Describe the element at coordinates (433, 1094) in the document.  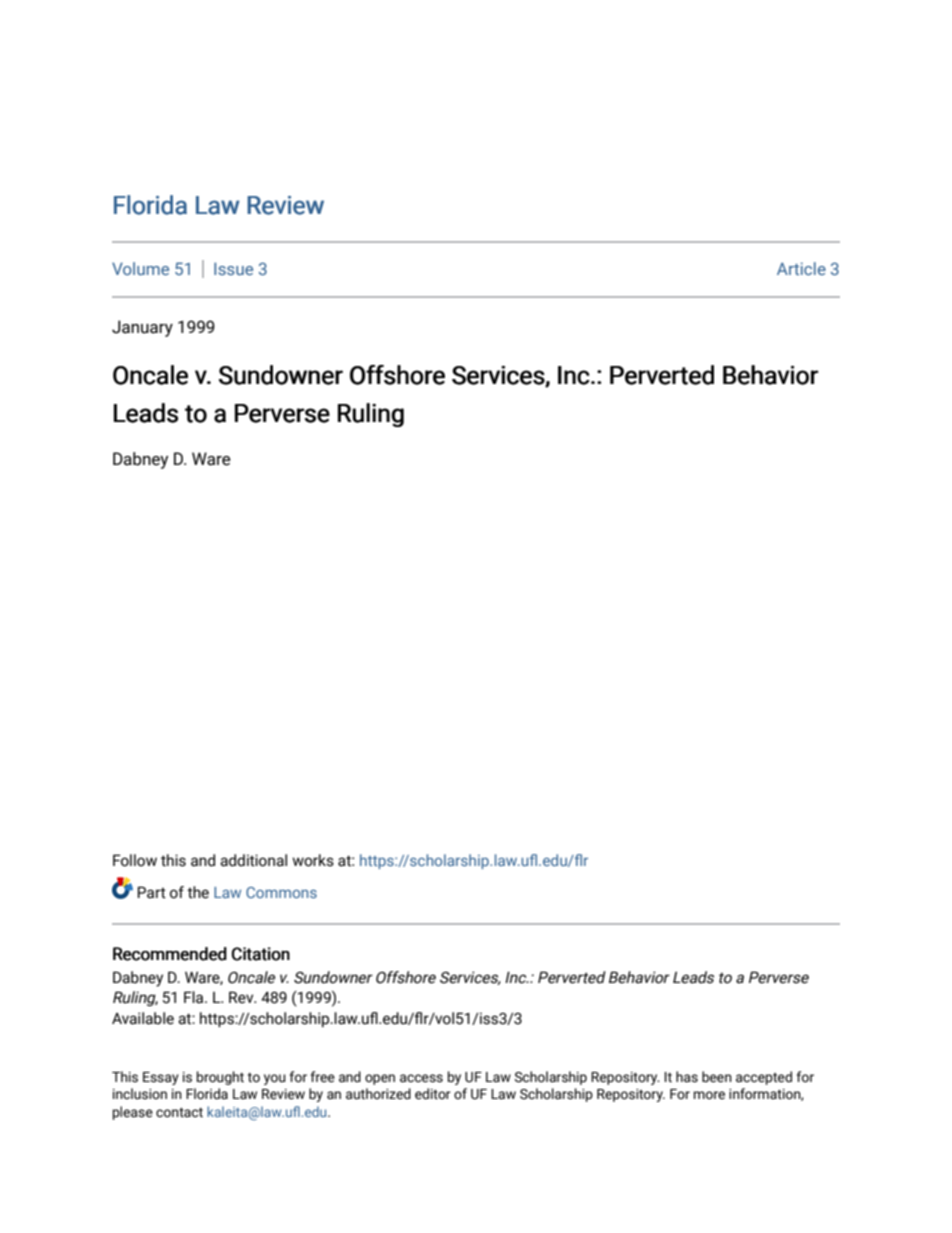
I see `editor` at that location.
